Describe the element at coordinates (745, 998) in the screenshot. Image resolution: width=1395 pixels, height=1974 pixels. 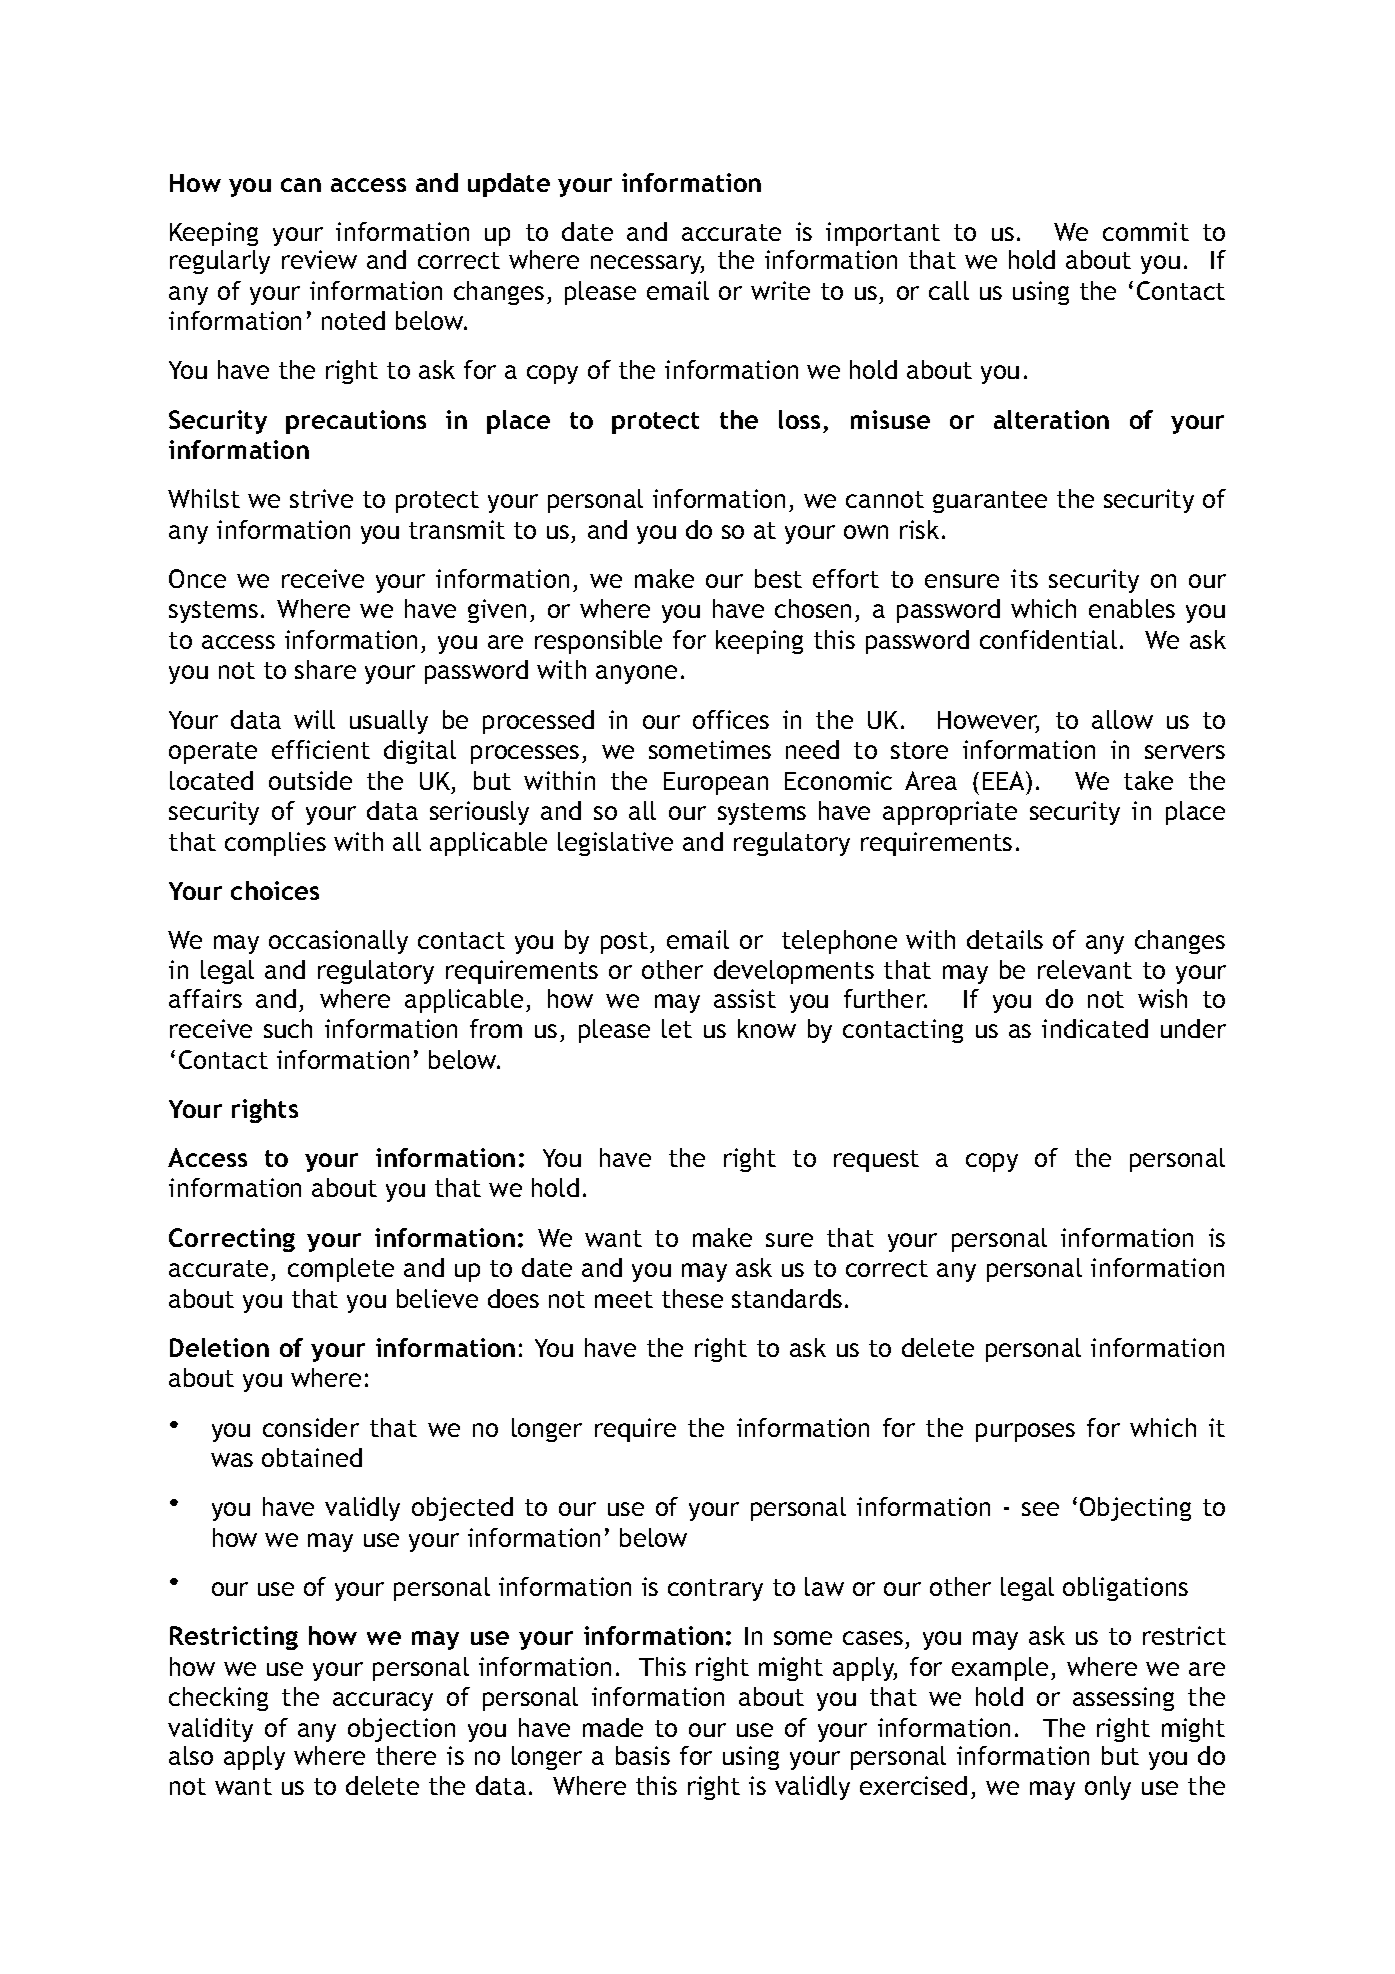
I see `assist` at that location.
